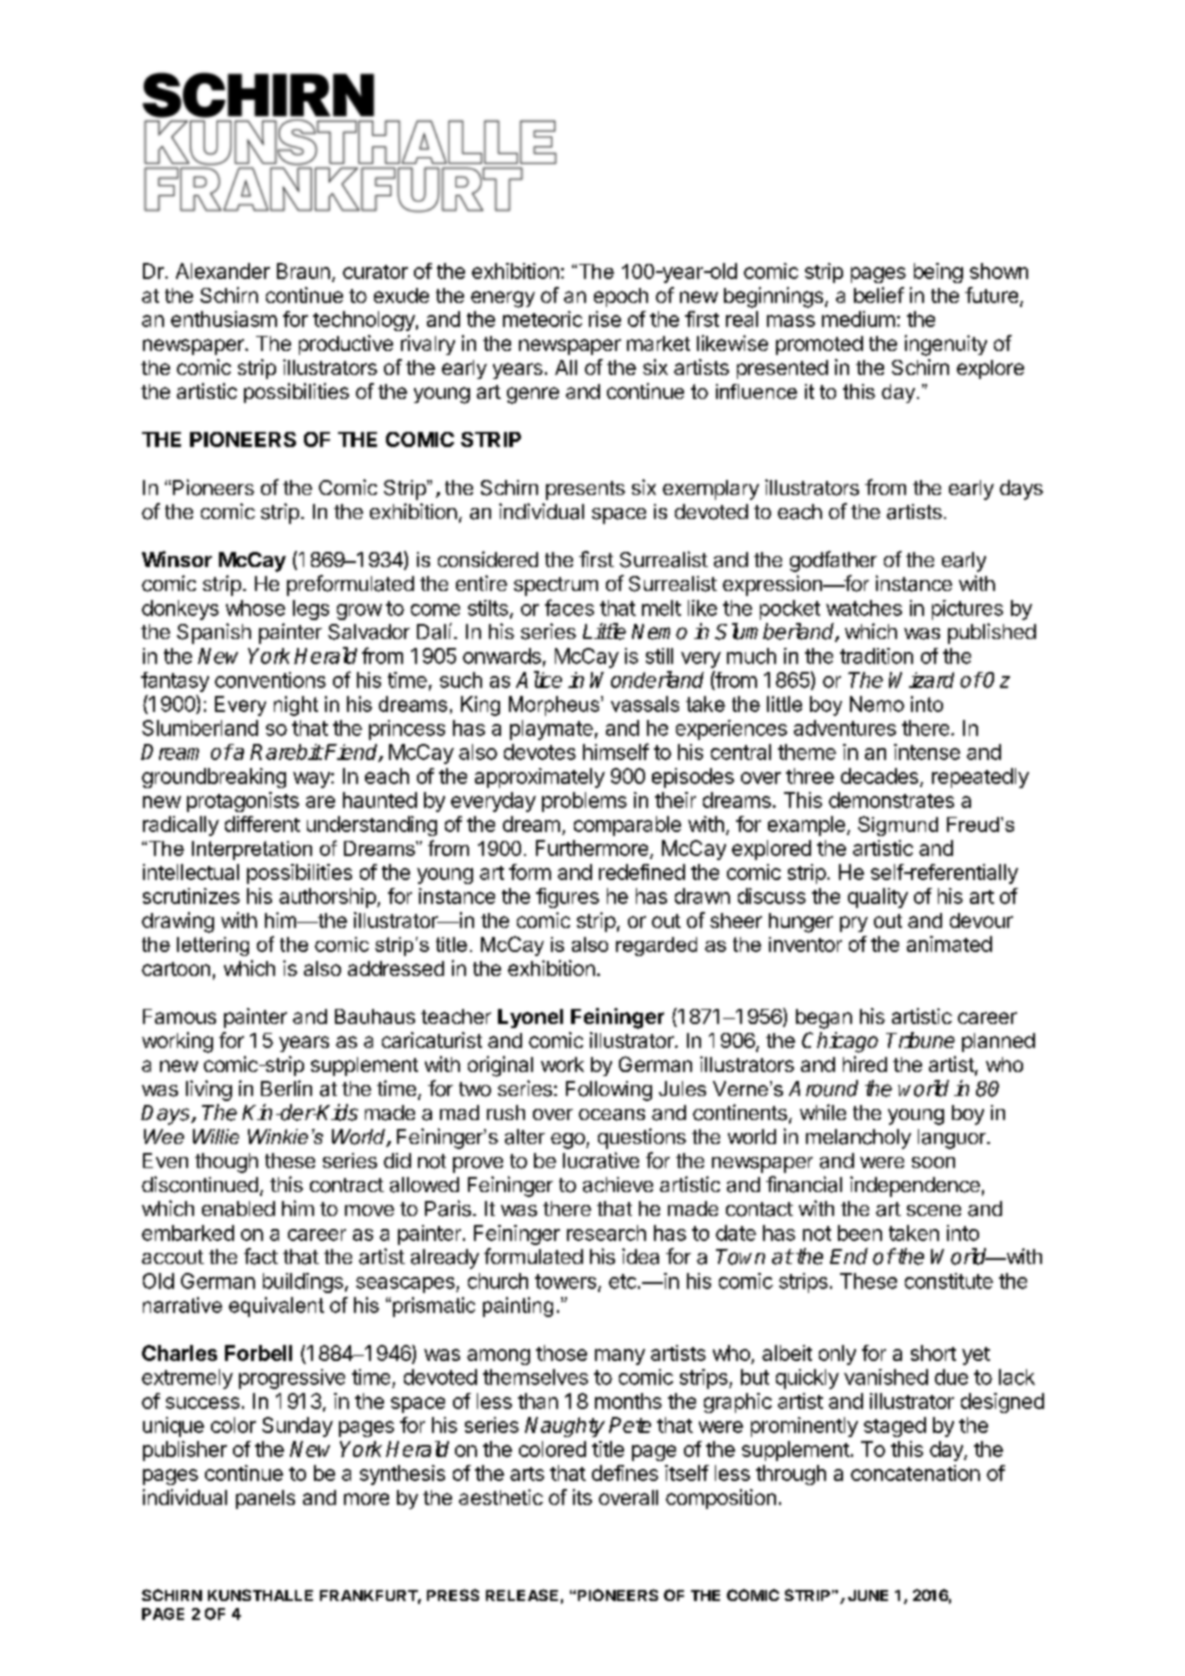 Image resolution: width=1185 pixels, height=1676 pixels. I want to click on panels, so click(265, 1499).
